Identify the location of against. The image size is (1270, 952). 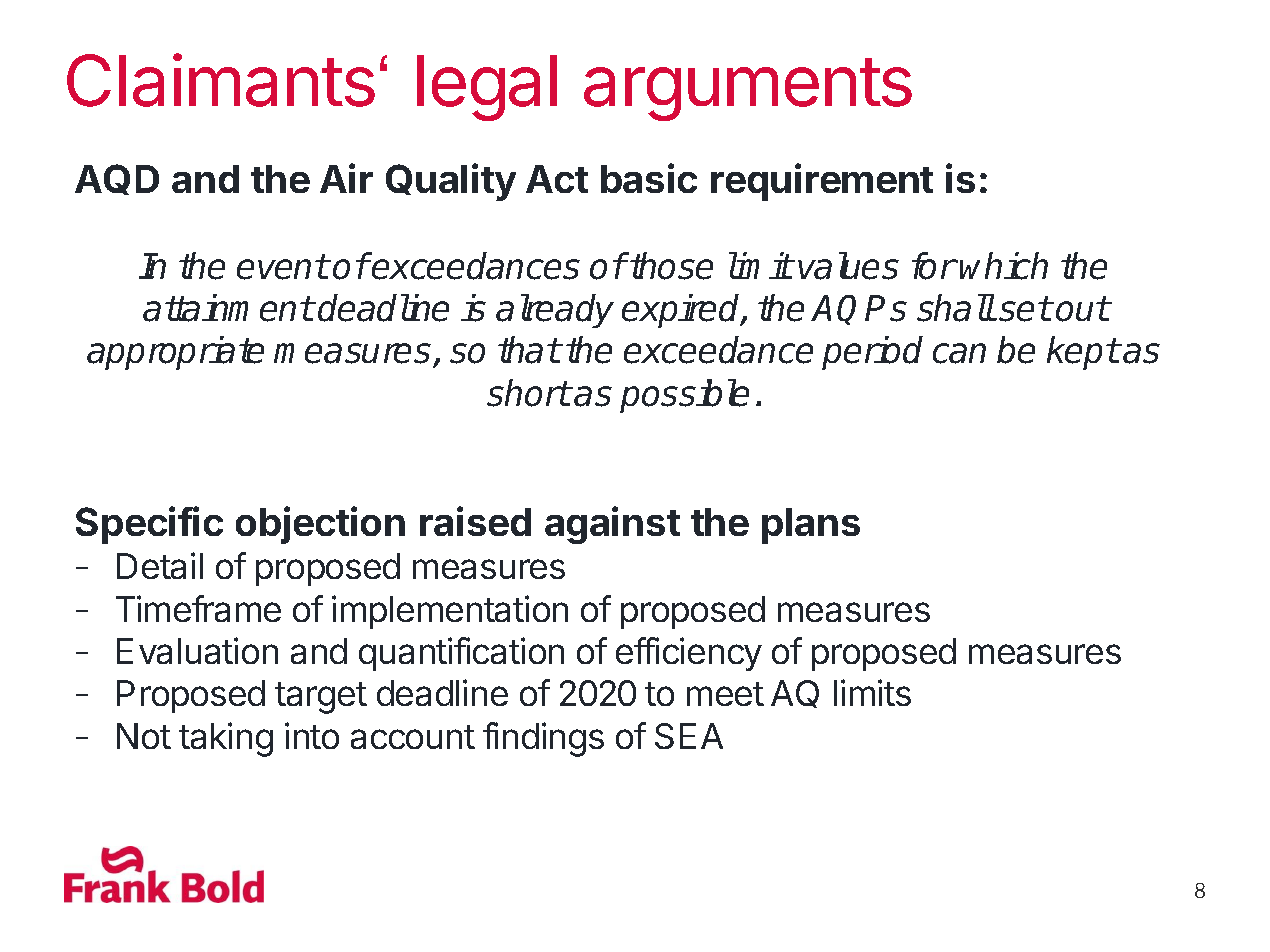
(612, 525).
